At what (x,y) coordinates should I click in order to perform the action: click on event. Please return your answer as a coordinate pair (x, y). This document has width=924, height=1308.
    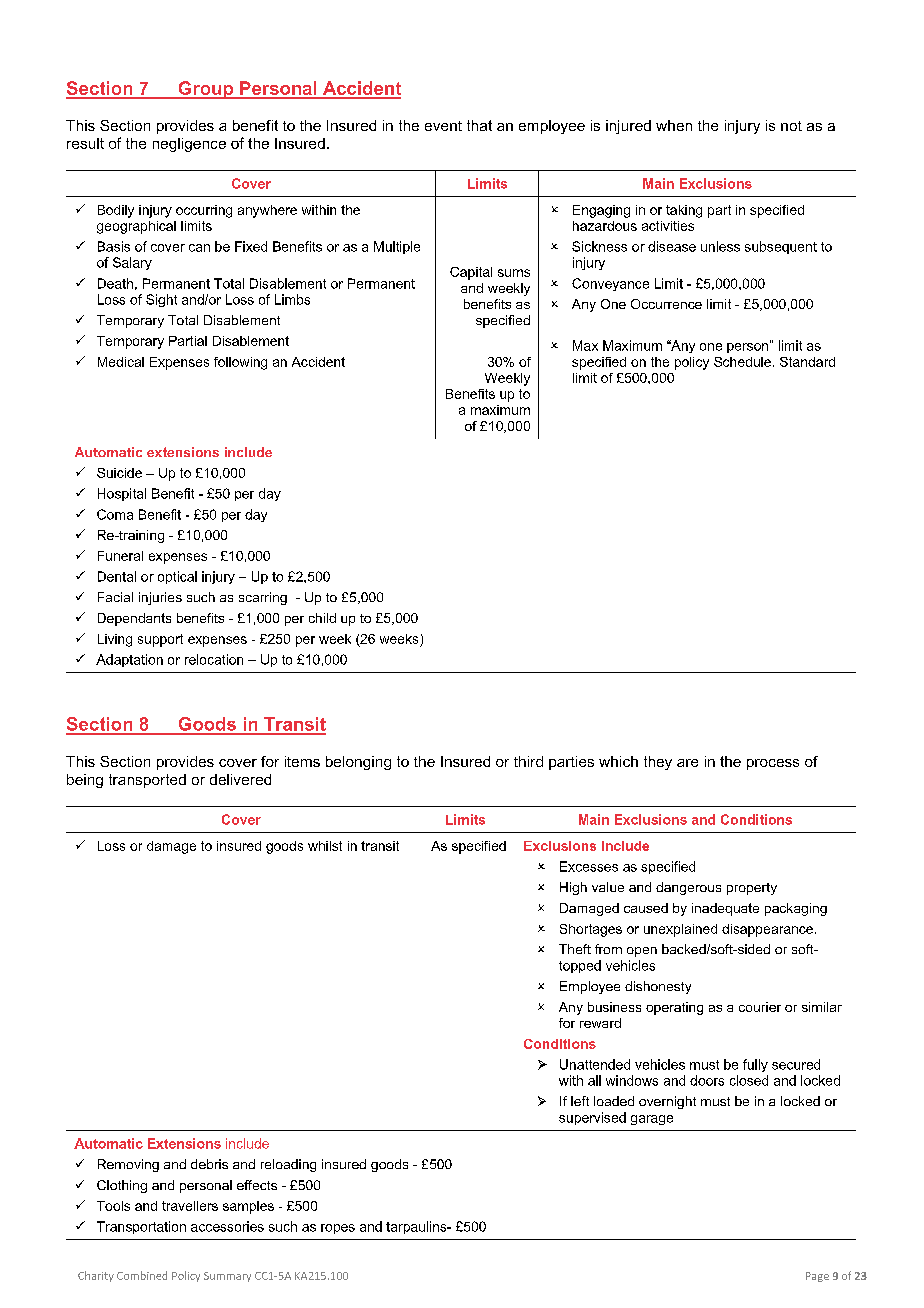
    Looking at the image, I should click on (443, 126).
